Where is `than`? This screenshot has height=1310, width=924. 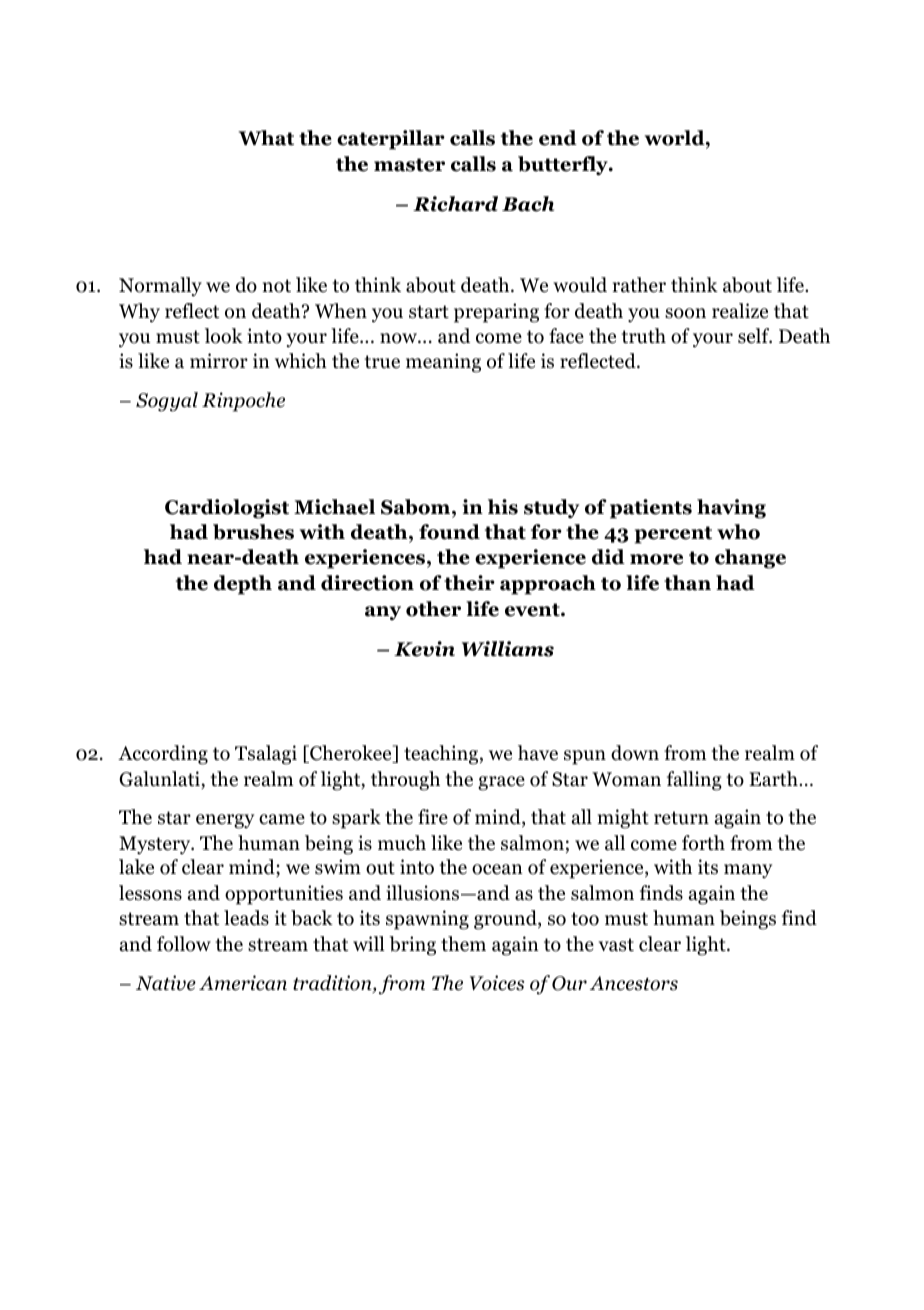 than is located at coordinates (687, 583).
